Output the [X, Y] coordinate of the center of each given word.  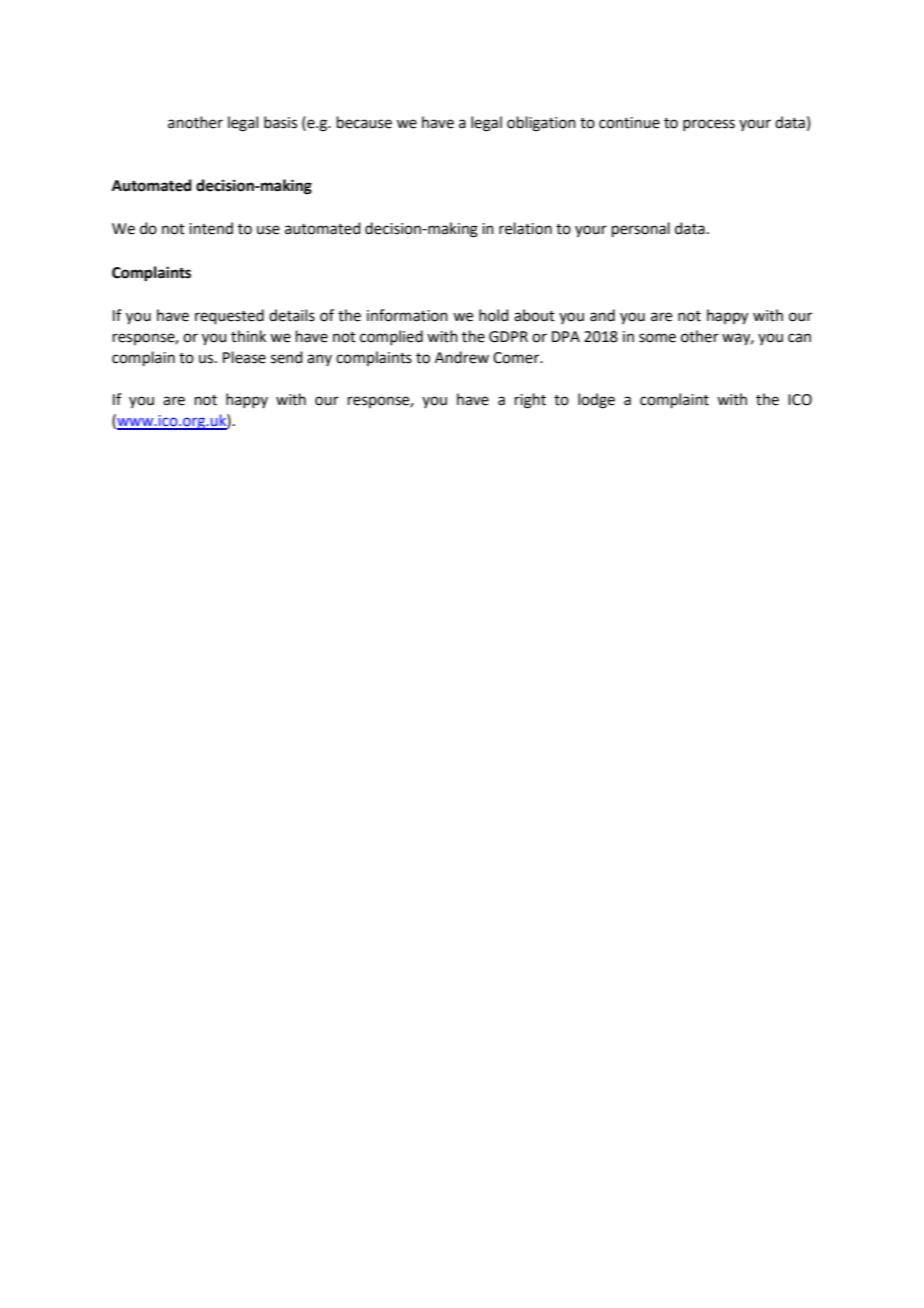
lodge [596, 401]
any [319, 360]
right [530, 401]
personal [641, 229]
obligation [541, 124]
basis [280, 122]
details [292, 315]
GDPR [508, 337]
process [709, 125]
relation [525, 228]
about [534, 315]
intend [211, 228]
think [248, 336]
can [799, 338]
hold [494, 315]
